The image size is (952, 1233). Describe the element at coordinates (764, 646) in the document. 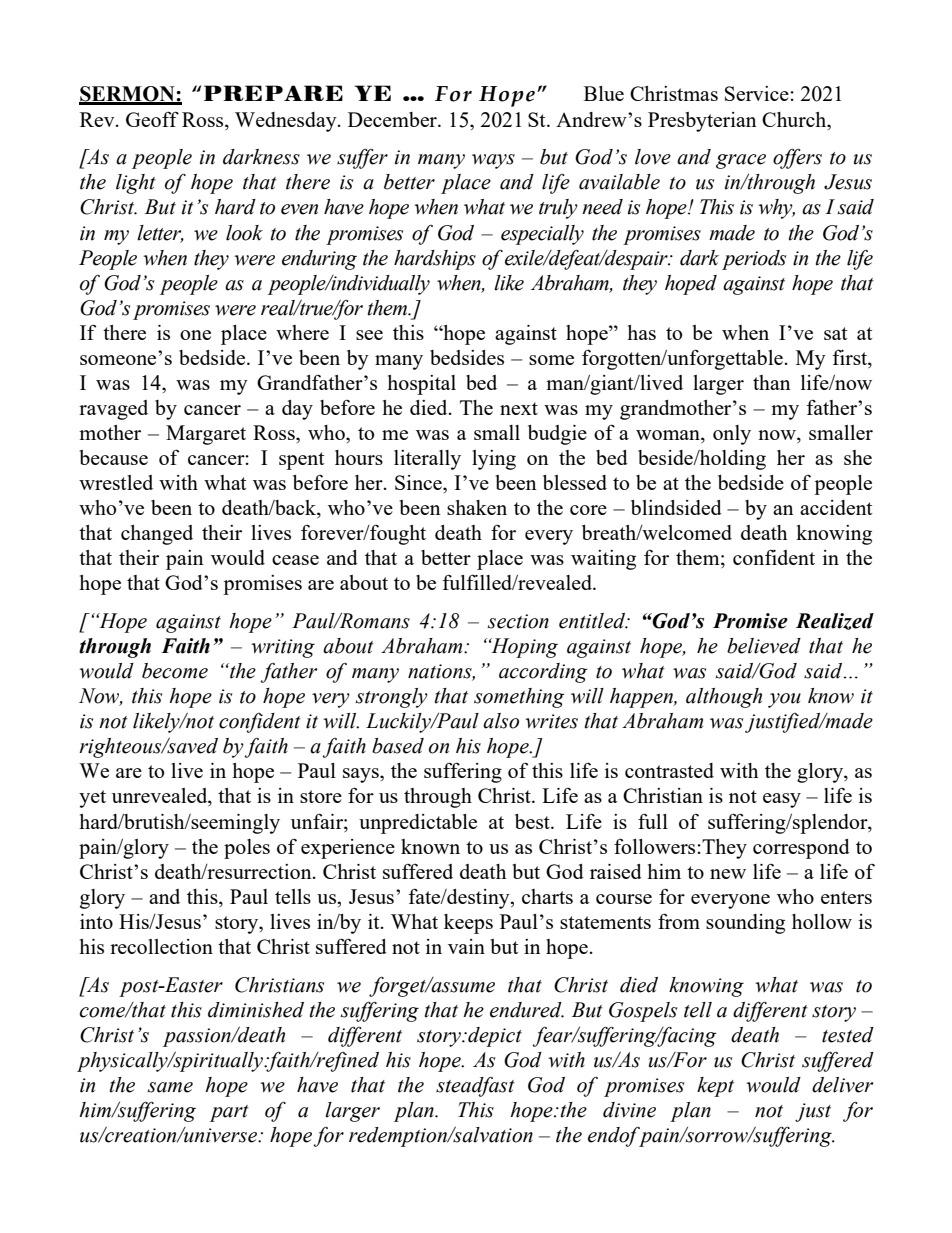

I see `believed` at that location.
